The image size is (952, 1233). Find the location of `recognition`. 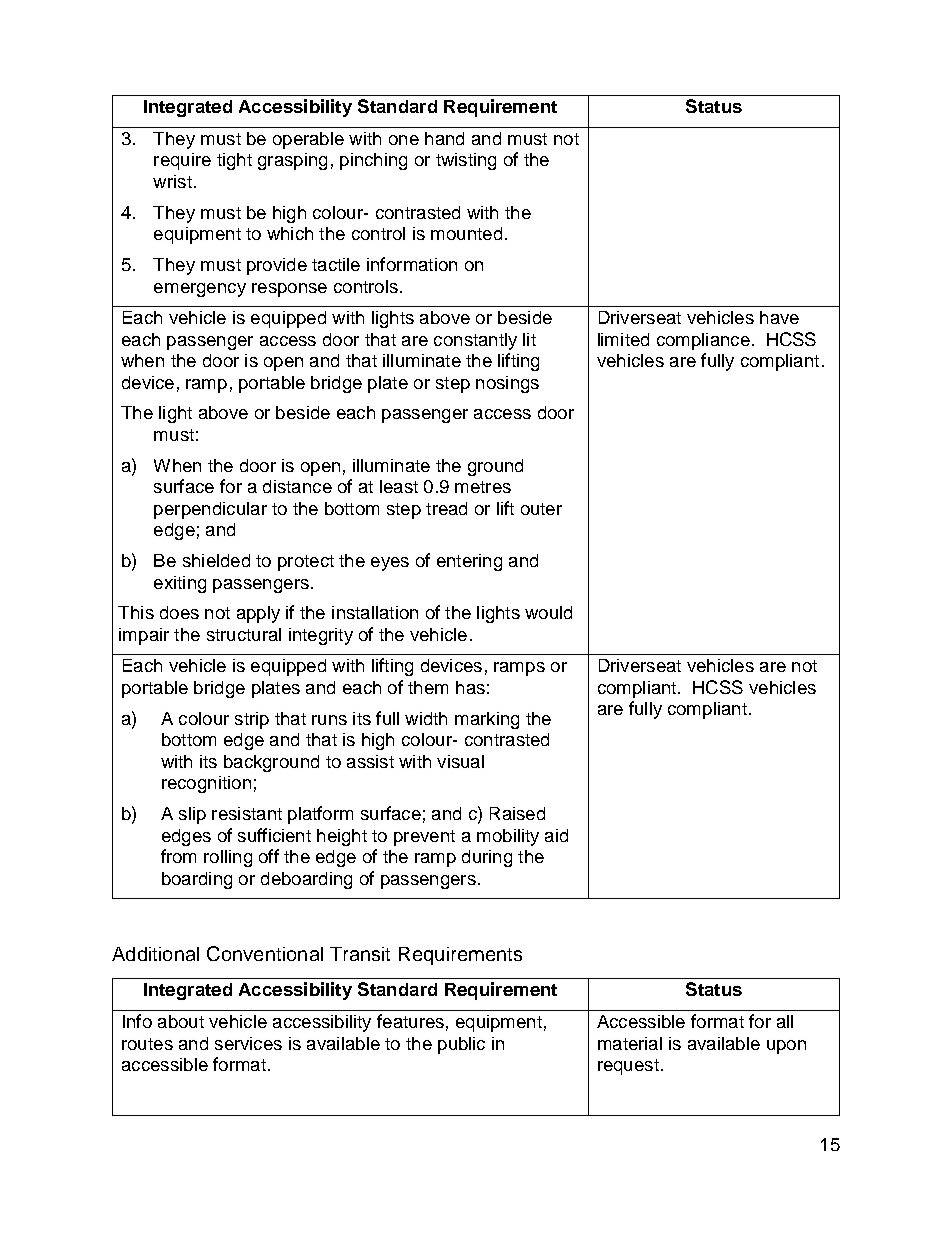

recognition is located at coordinates (206, 784).
